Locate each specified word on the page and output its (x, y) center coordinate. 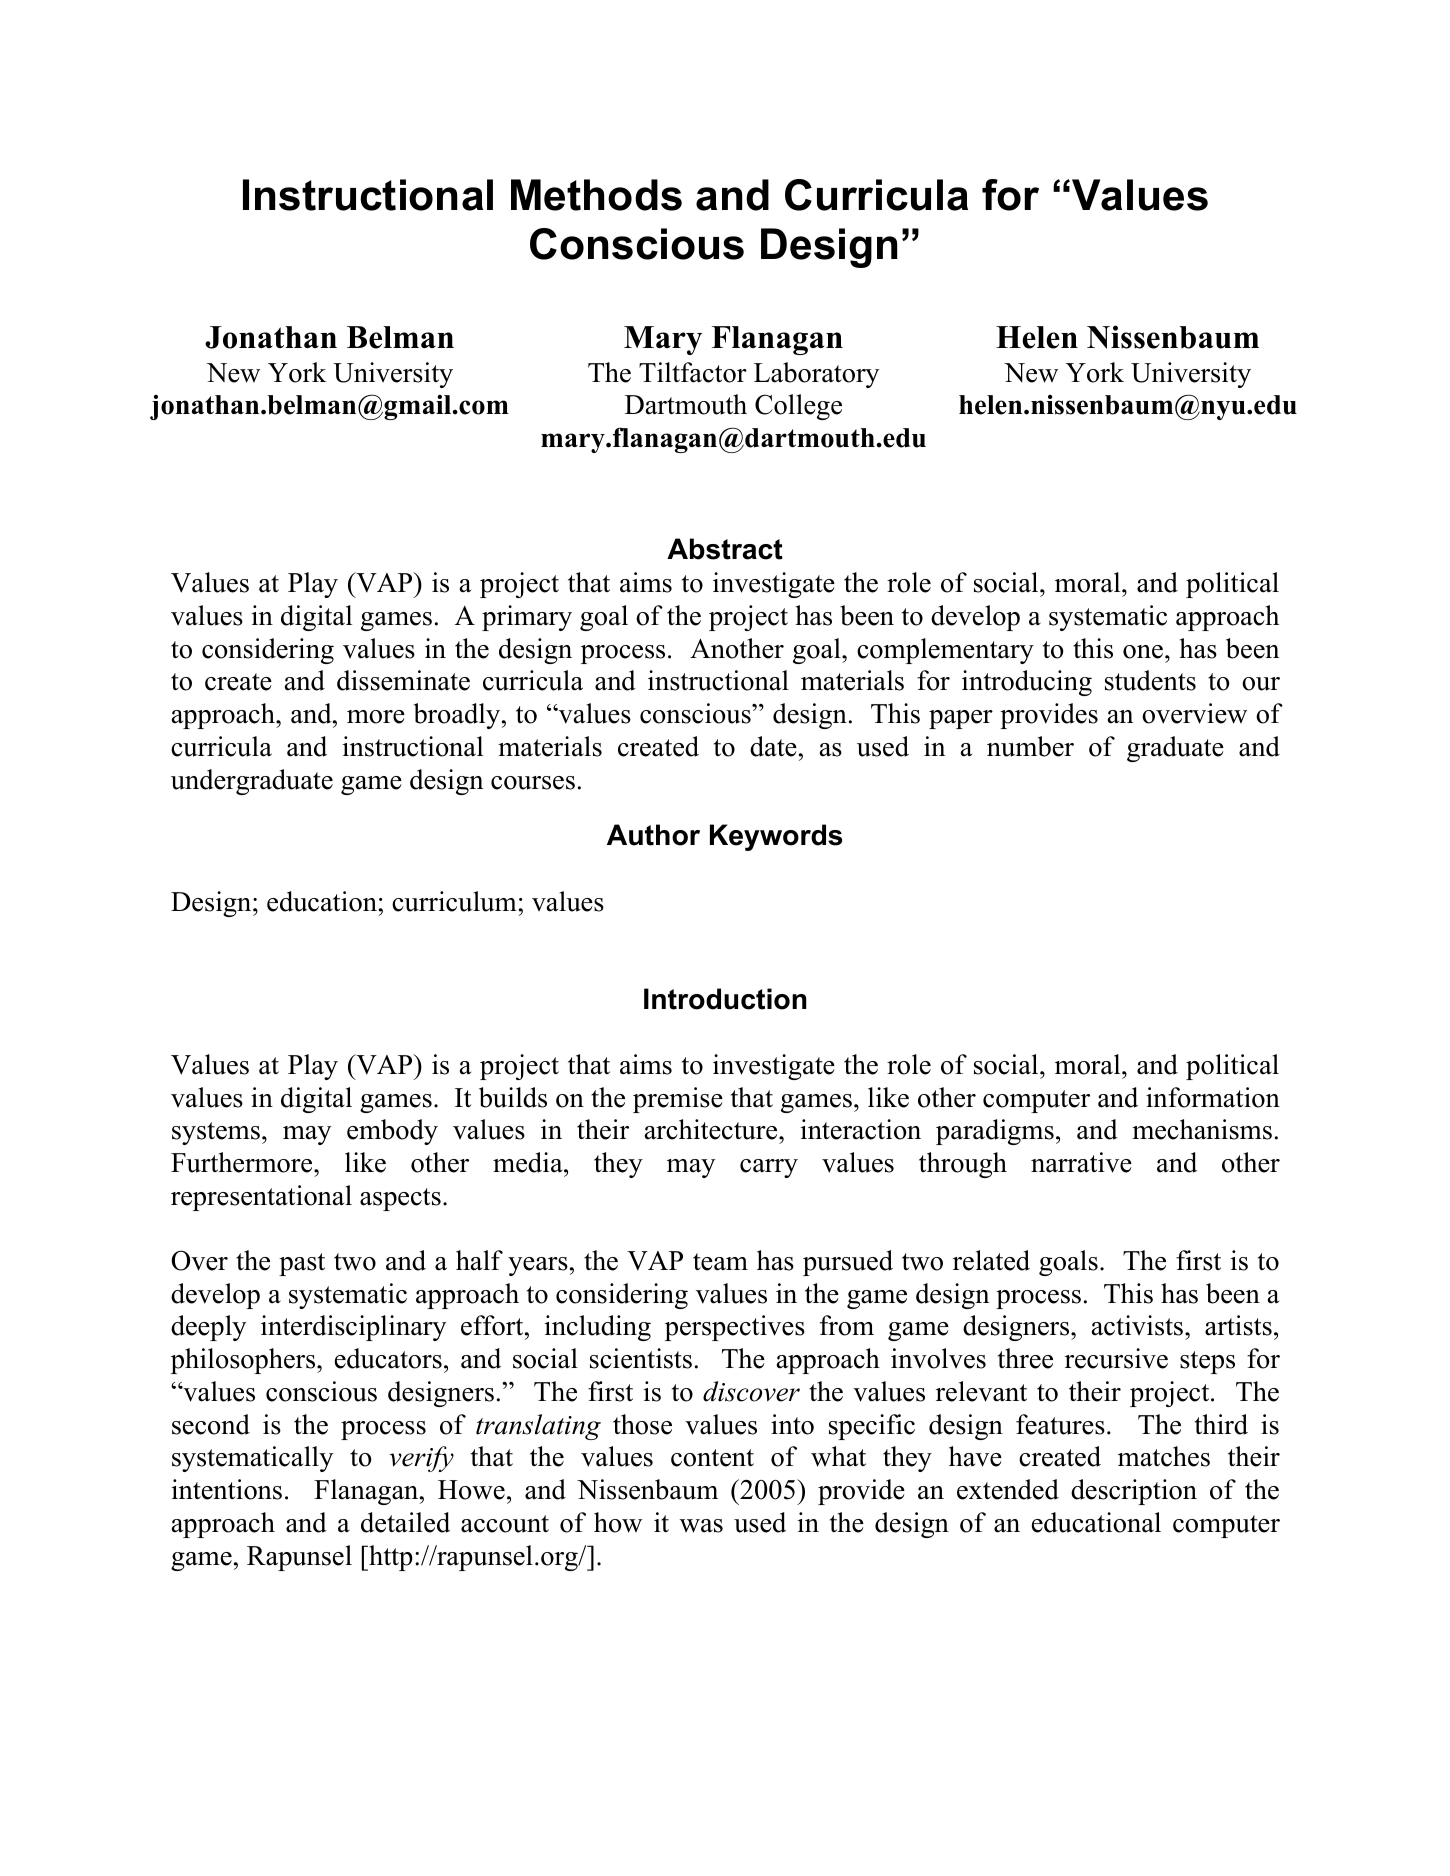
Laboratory (816, 375)
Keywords (776, 837)
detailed (405, 1522)
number (1030, 746)
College (798, 407)
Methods (596, 195)
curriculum (454, 901)
